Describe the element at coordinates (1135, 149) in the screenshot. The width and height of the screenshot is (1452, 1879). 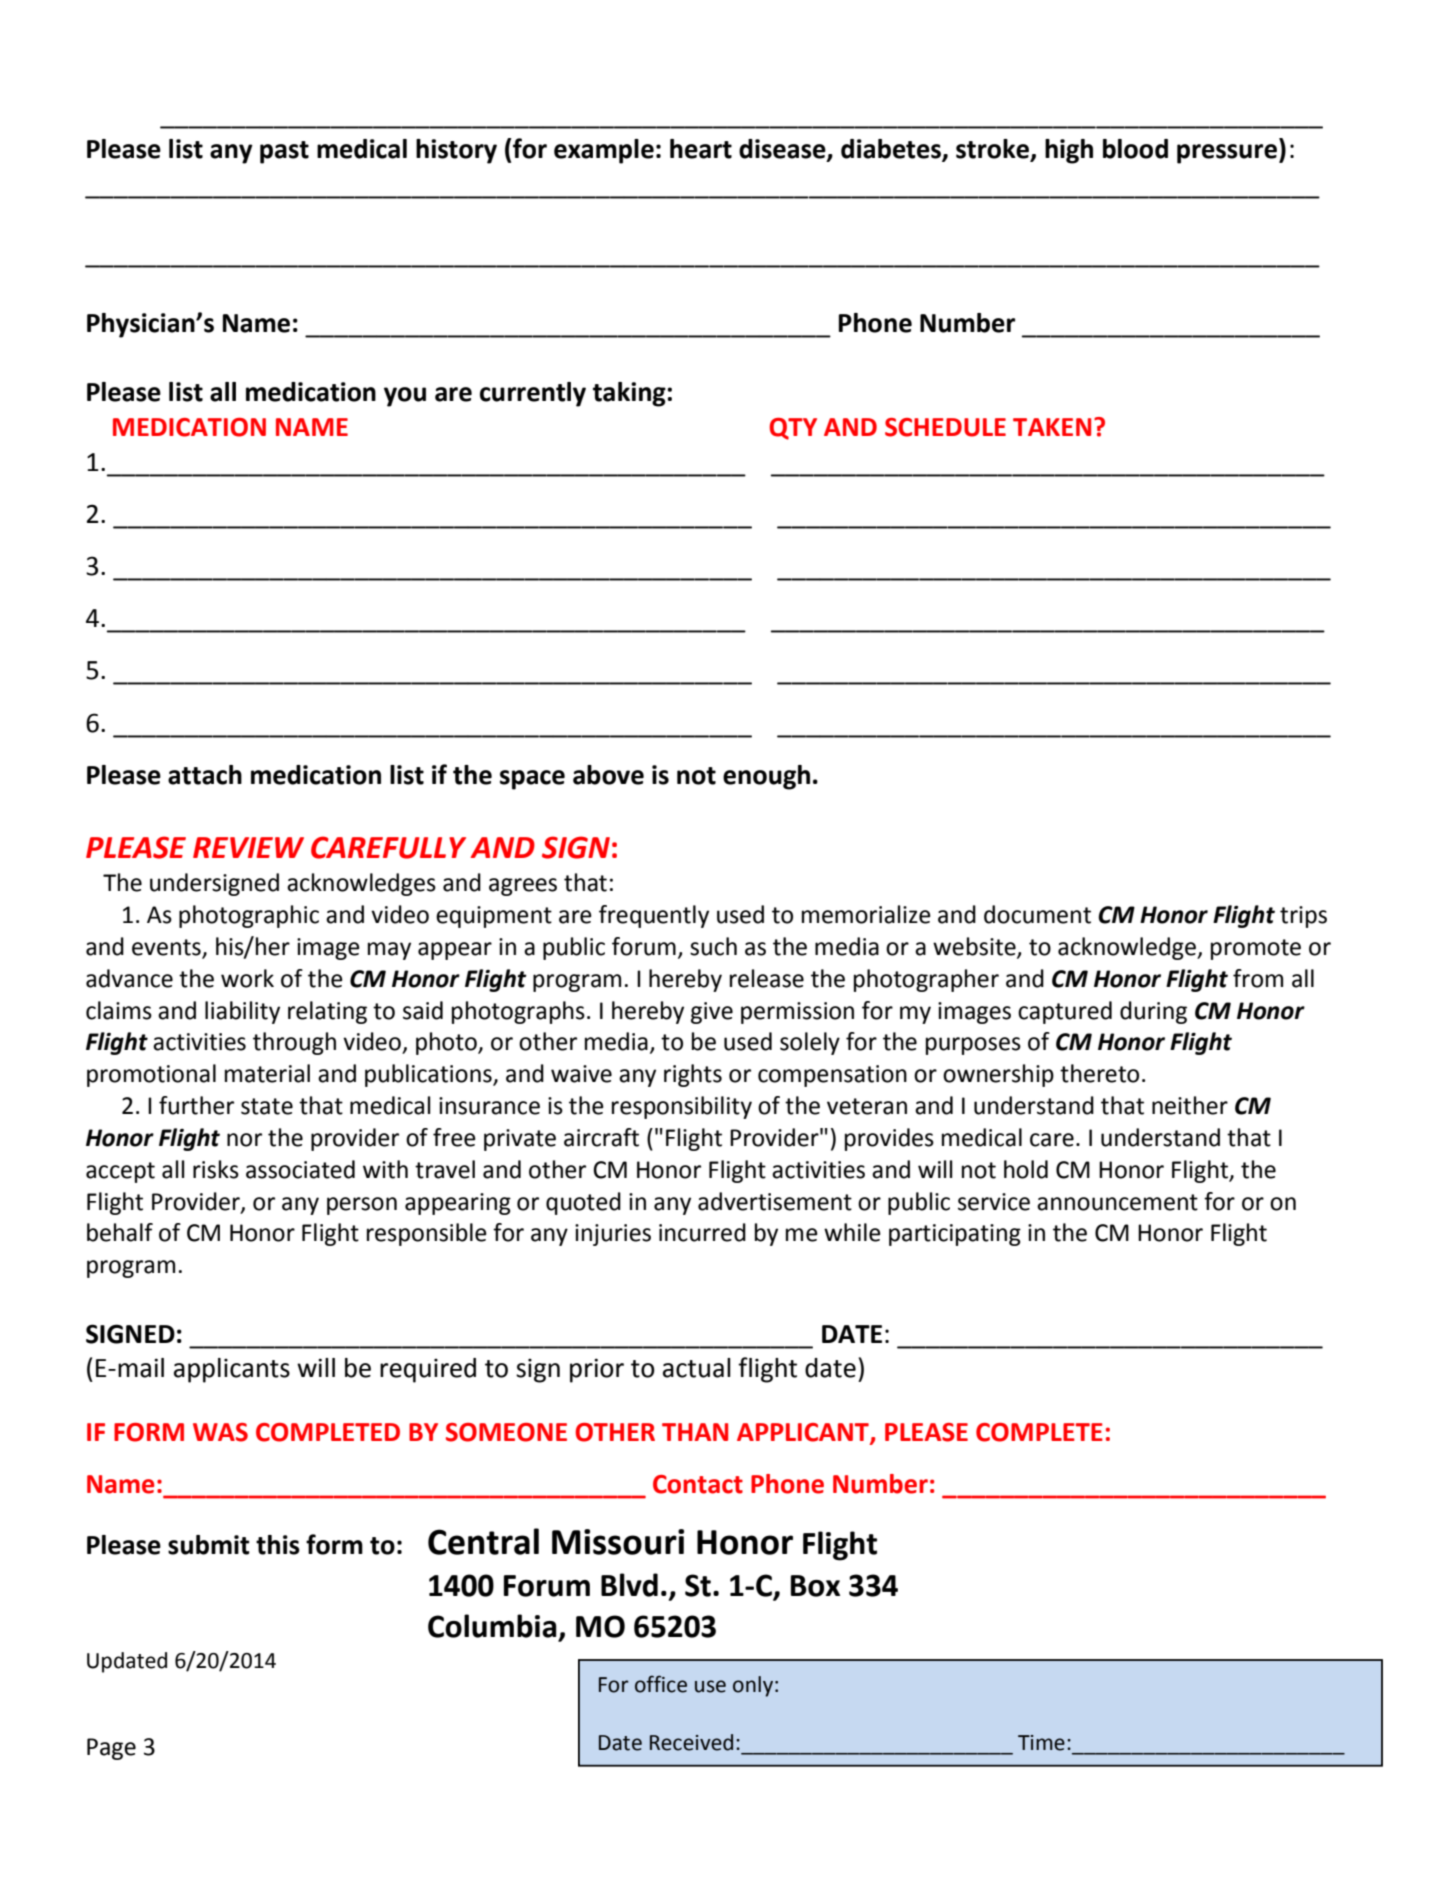
I see `blood` at that location.
